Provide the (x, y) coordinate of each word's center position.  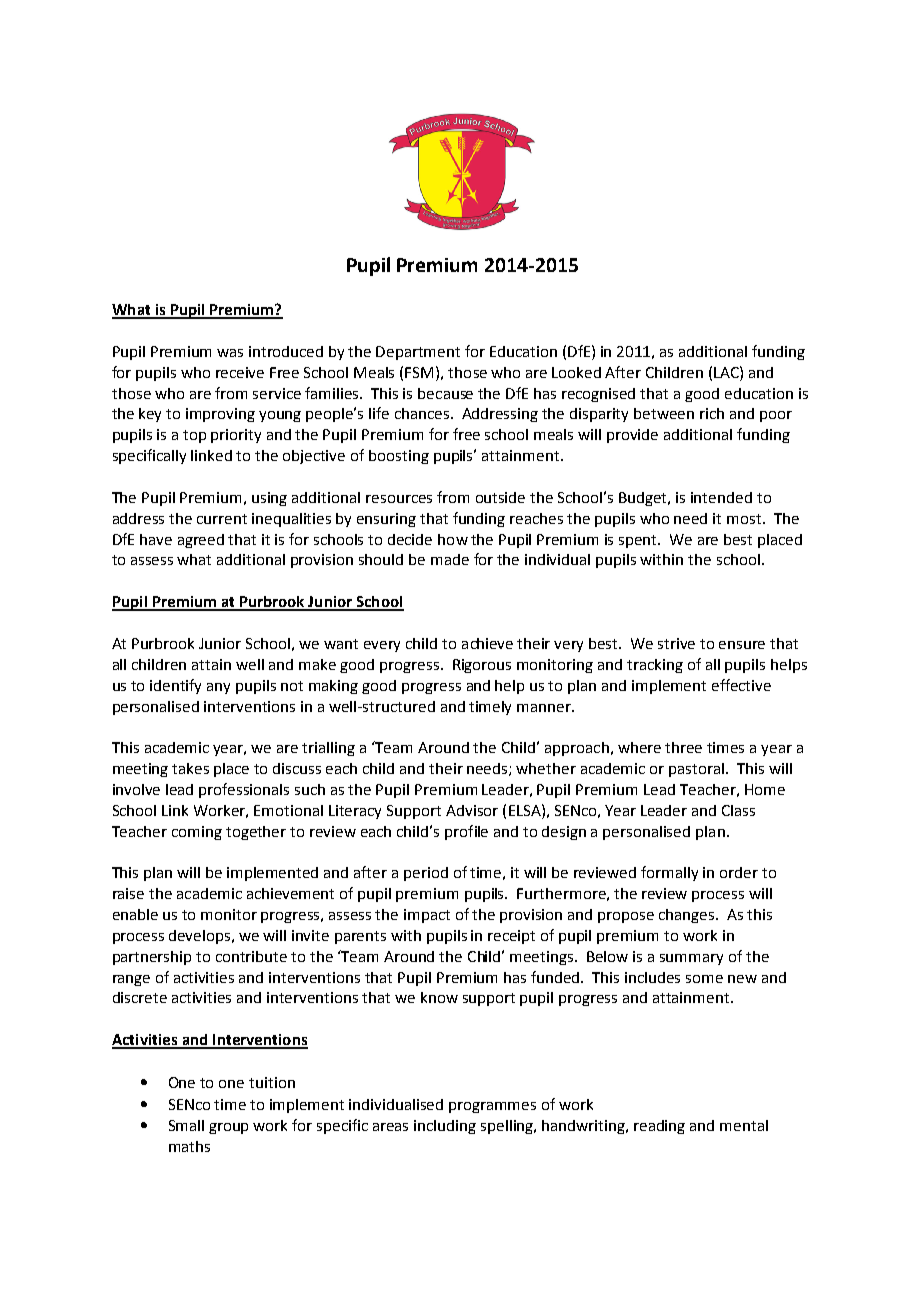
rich (712, 413)
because (445, 393)
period (426, 874)
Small (186, 1125)
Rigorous (482, 666)
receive (240, 372)
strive (676, 643)
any (218, 688)
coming (197, 833)
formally (669, 873)
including (445, 1127)
